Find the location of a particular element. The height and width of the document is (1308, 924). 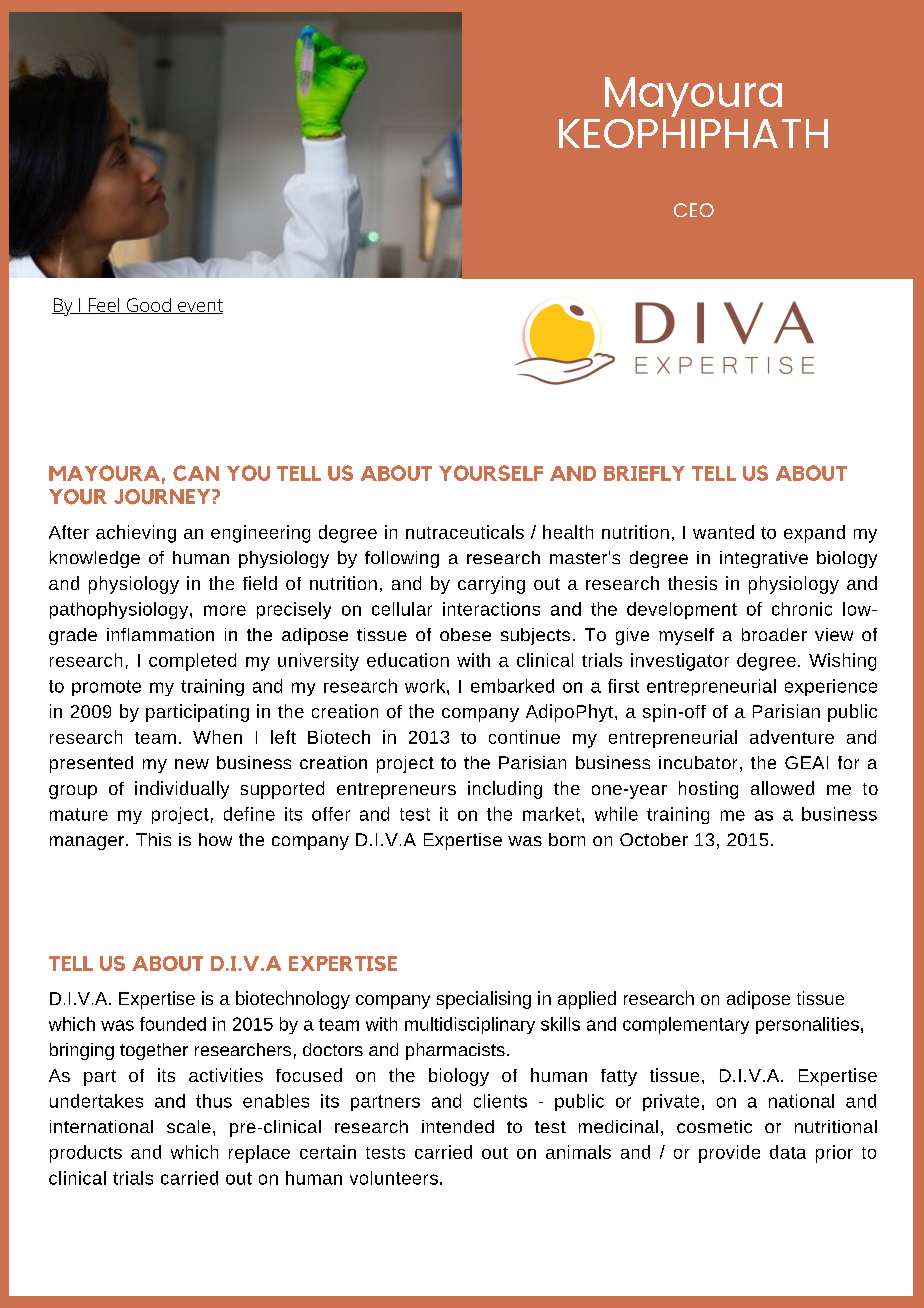

Good is located at coordinates (148, 306).
